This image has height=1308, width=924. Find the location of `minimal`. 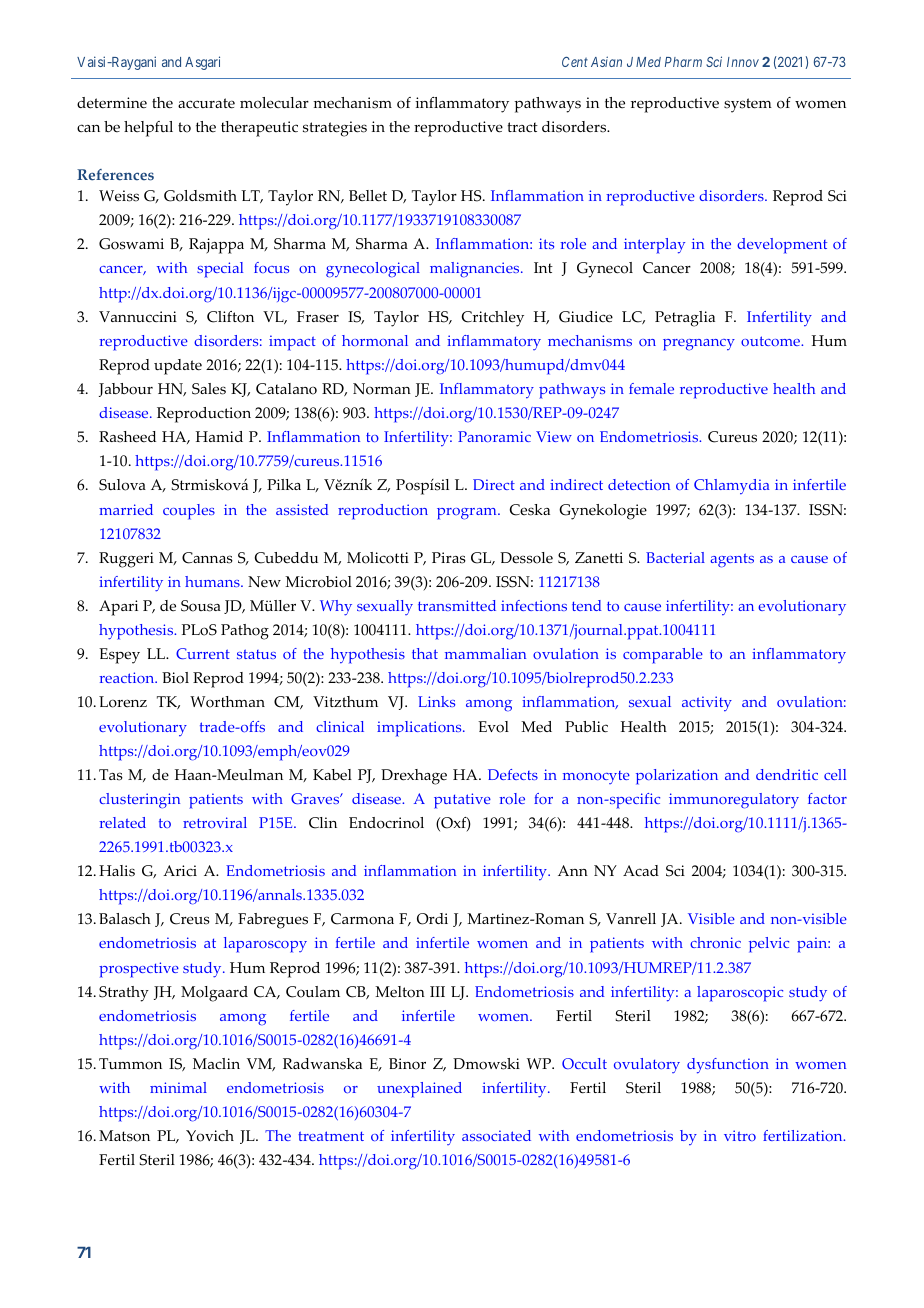

minimal is located at coordinates (178, 1087).
